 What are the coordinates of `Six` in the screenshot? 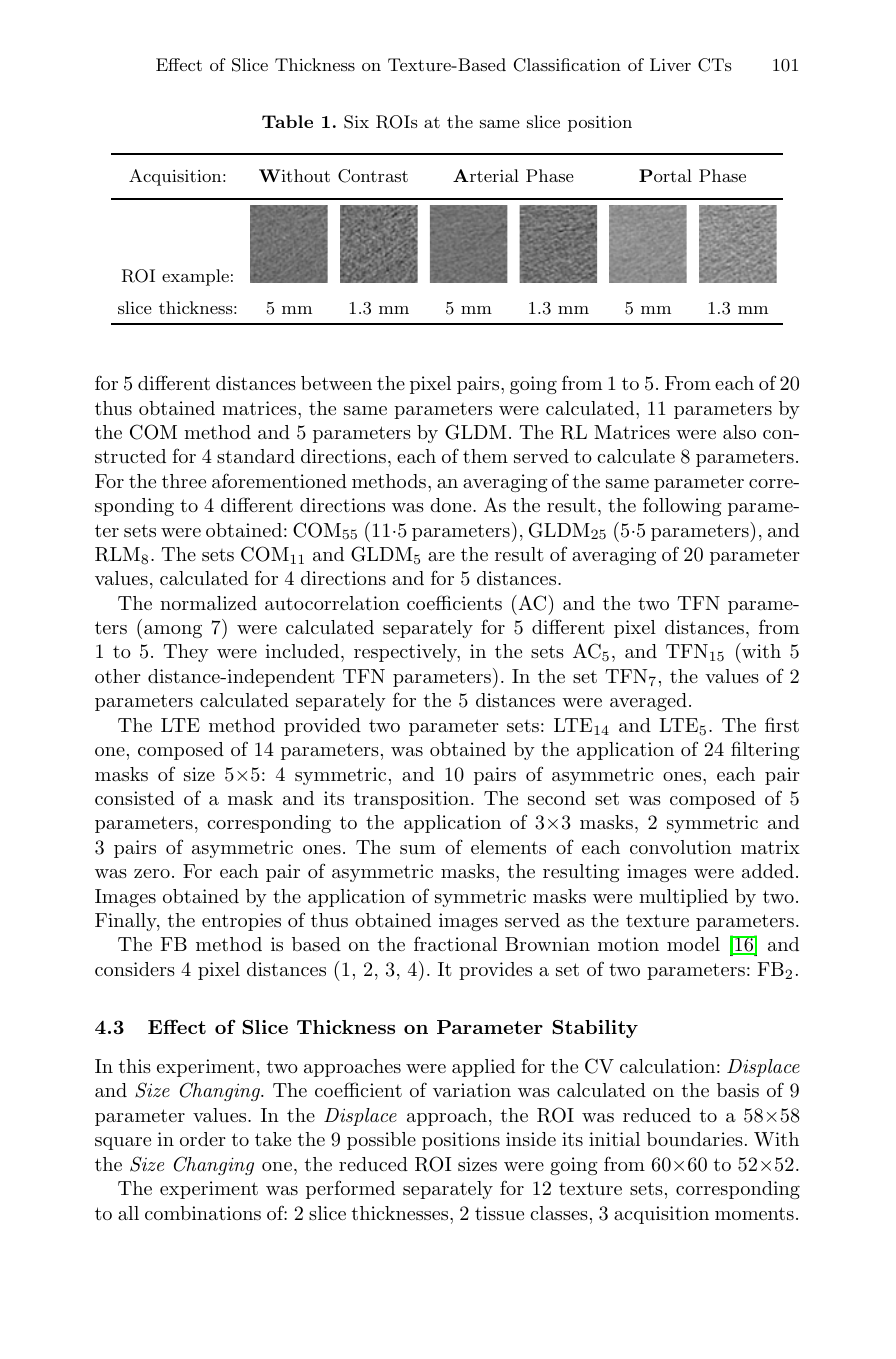 It's located at (356, 122).
